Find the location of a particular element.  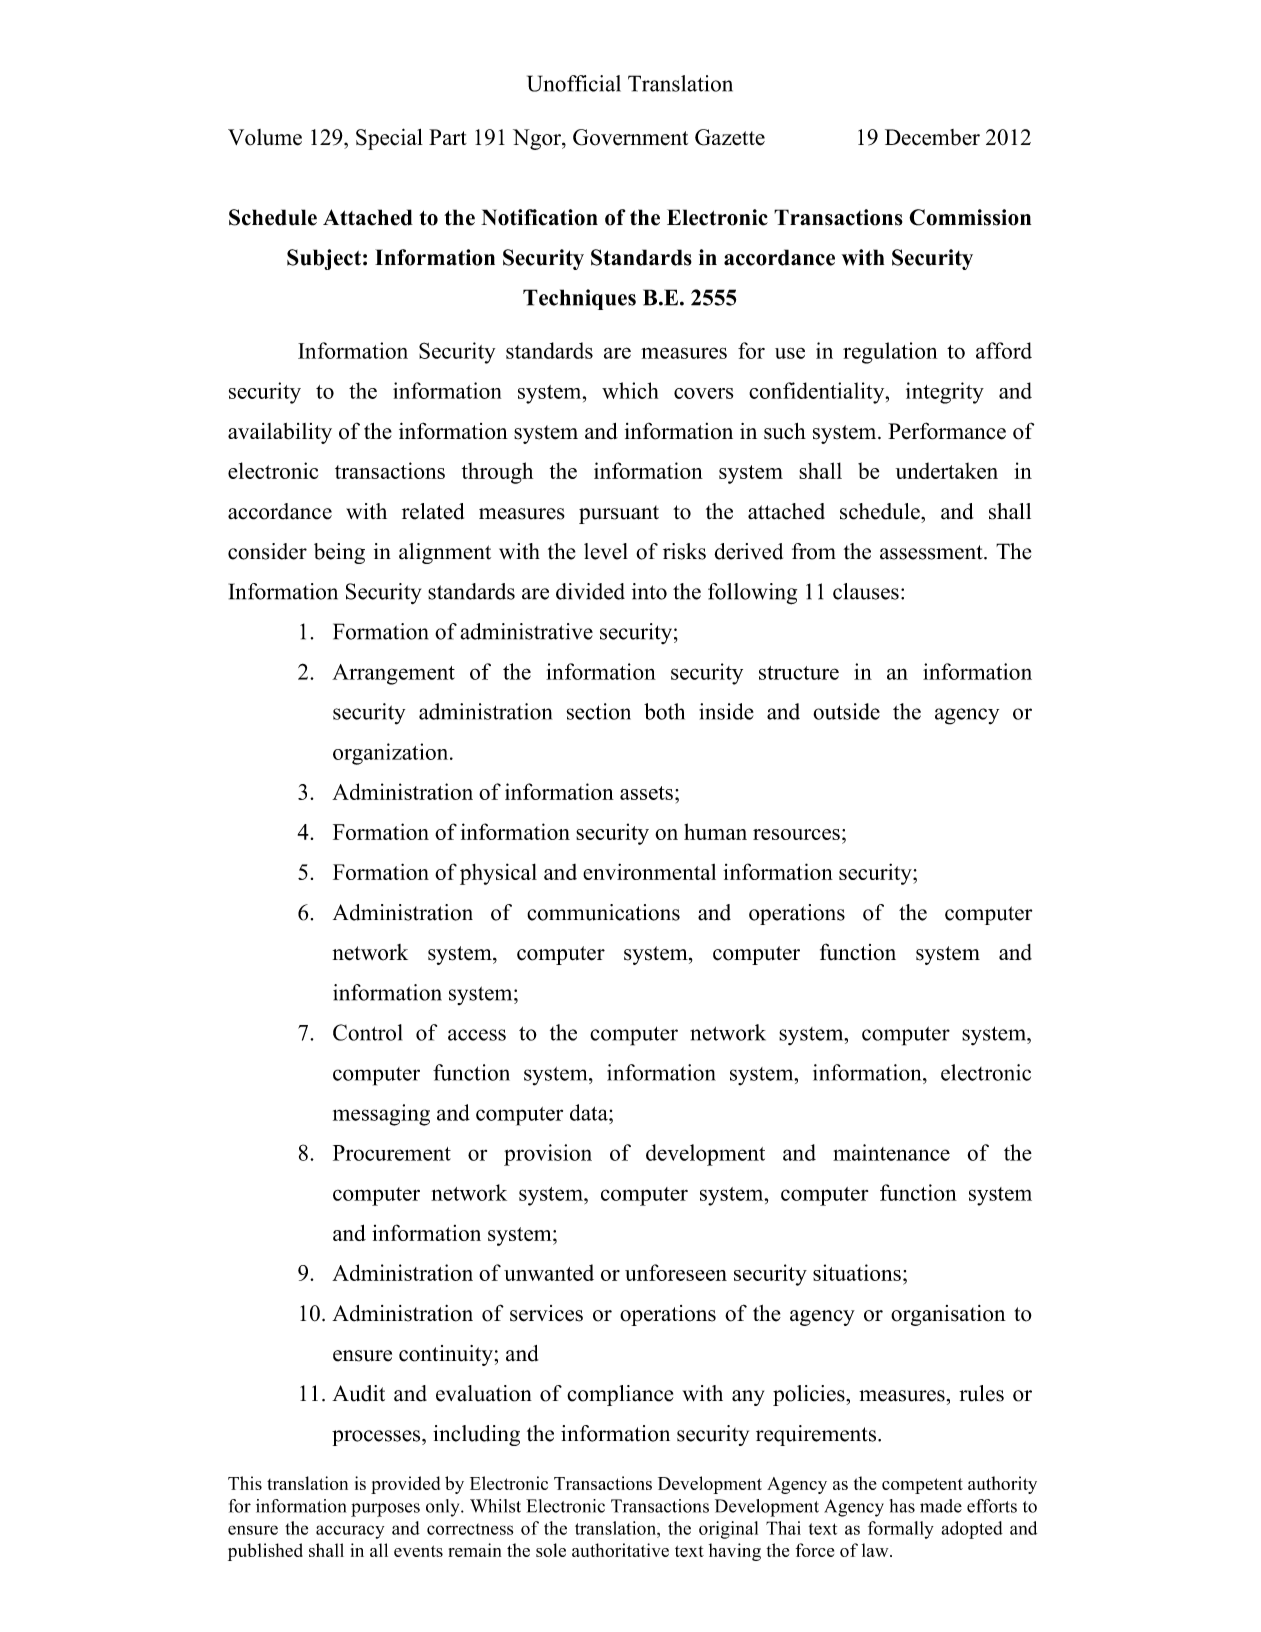

Government is located at coordinates (630, 137).
